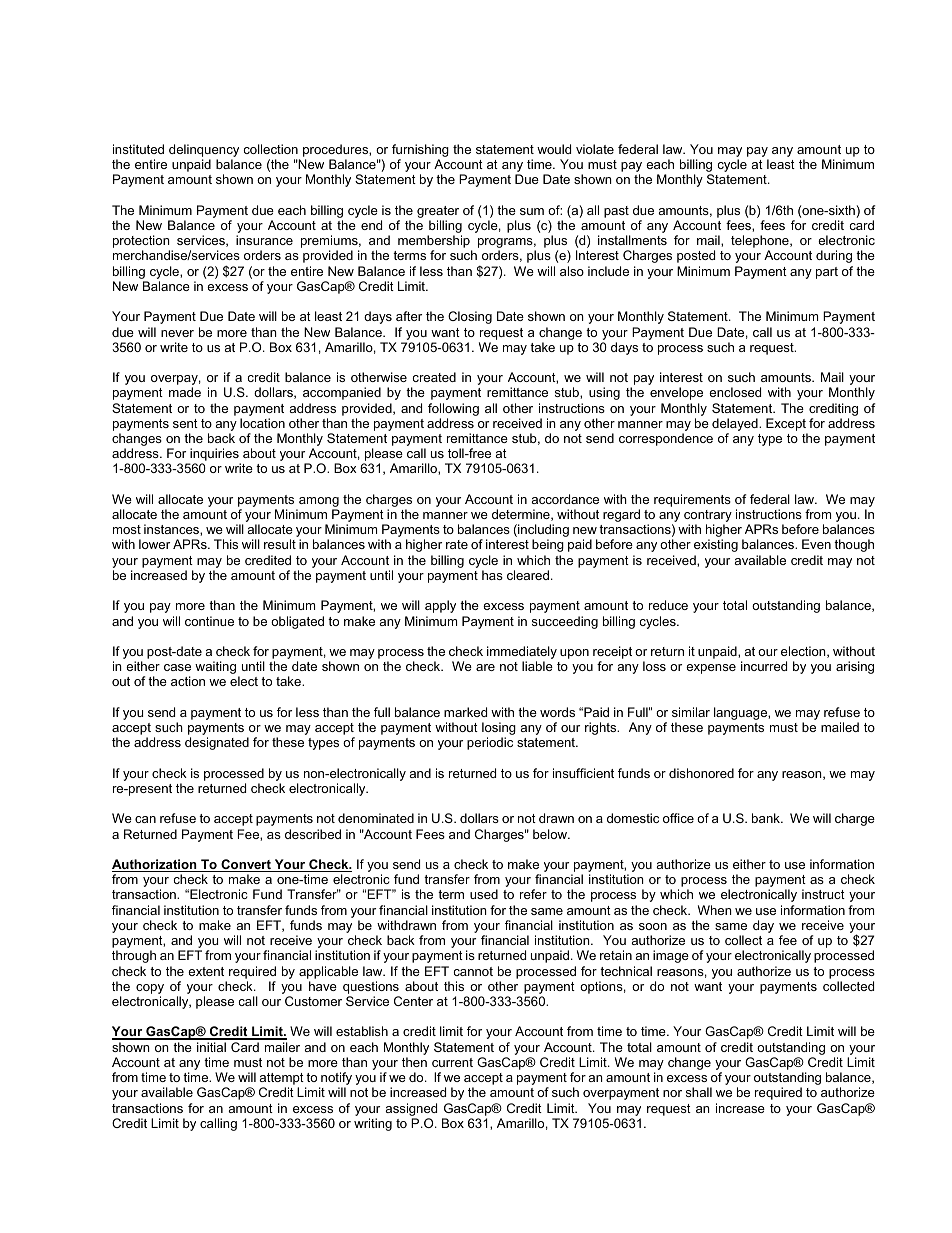  I want to click on current, so click(452, 1062).
